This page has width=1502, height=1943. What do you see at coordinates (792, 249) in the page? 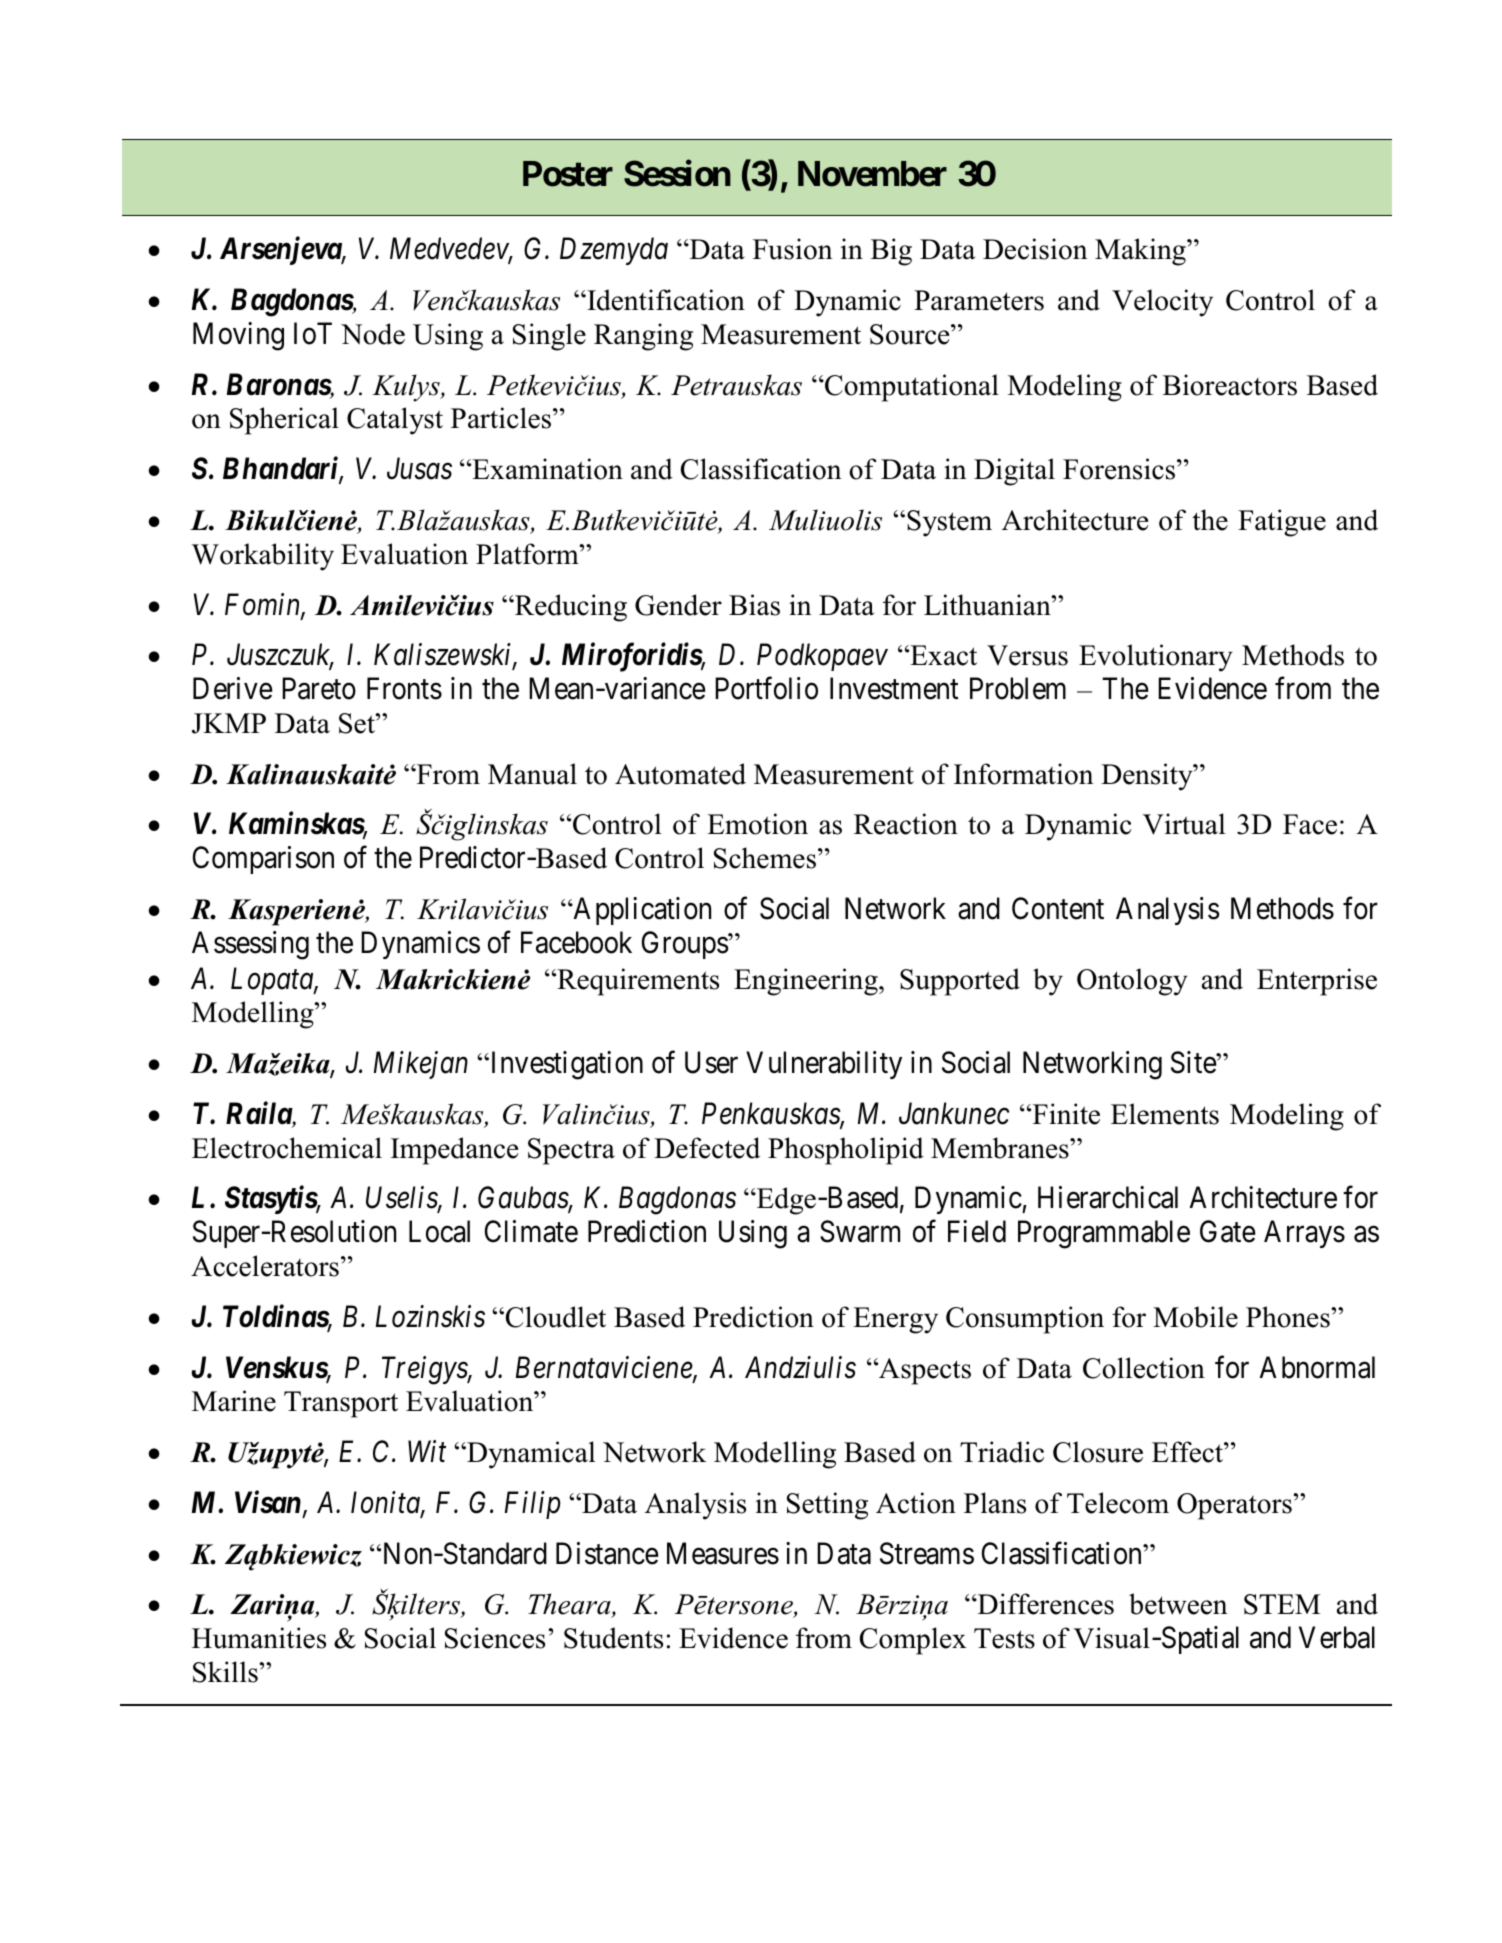
I see `Fusion` at bounding box center [792, 249].
